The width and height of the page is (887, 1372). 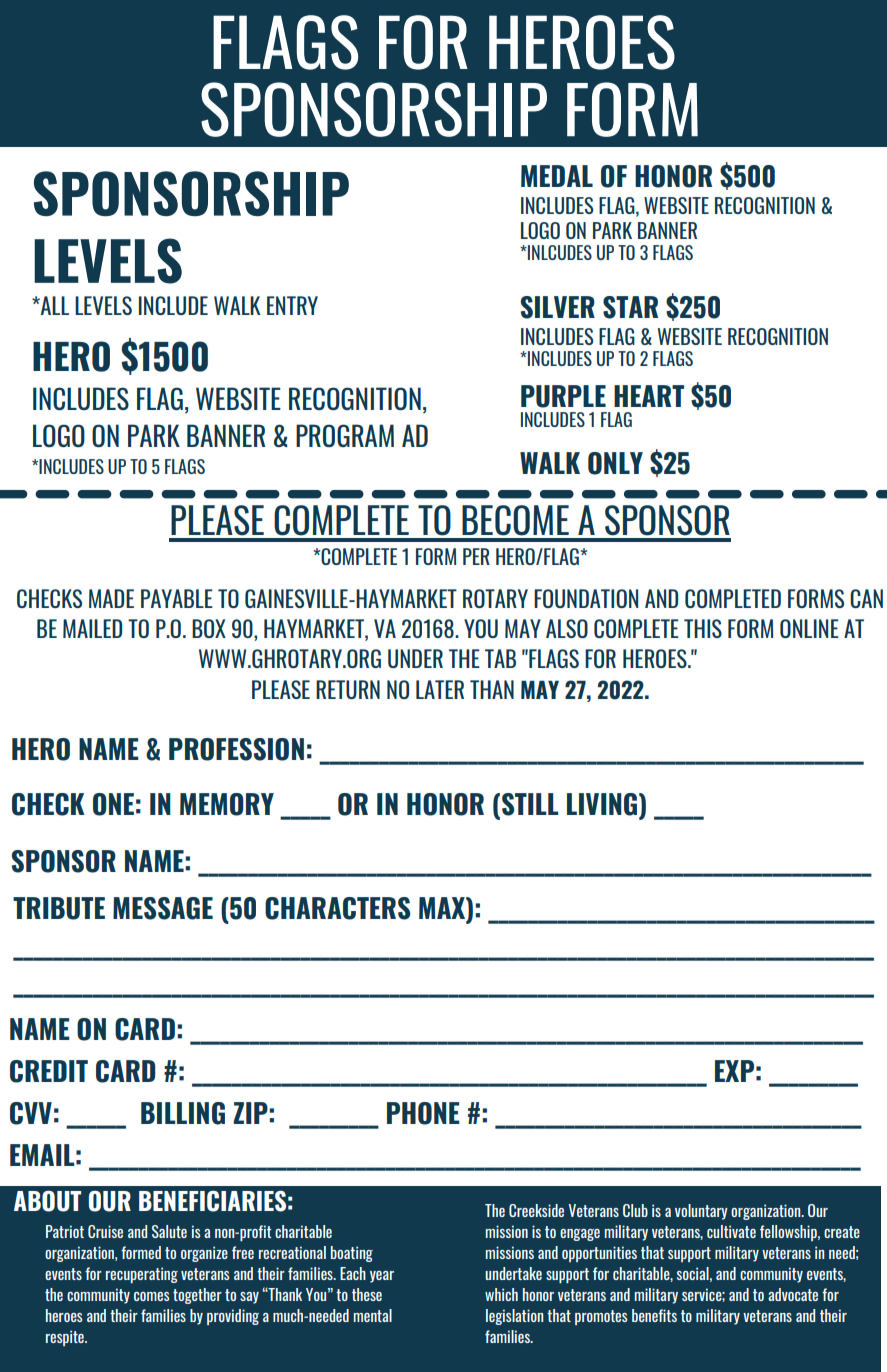 What do you see at coordinates (649, 396) in the page?
I see `HEART` at bounding box center [649, 396].
